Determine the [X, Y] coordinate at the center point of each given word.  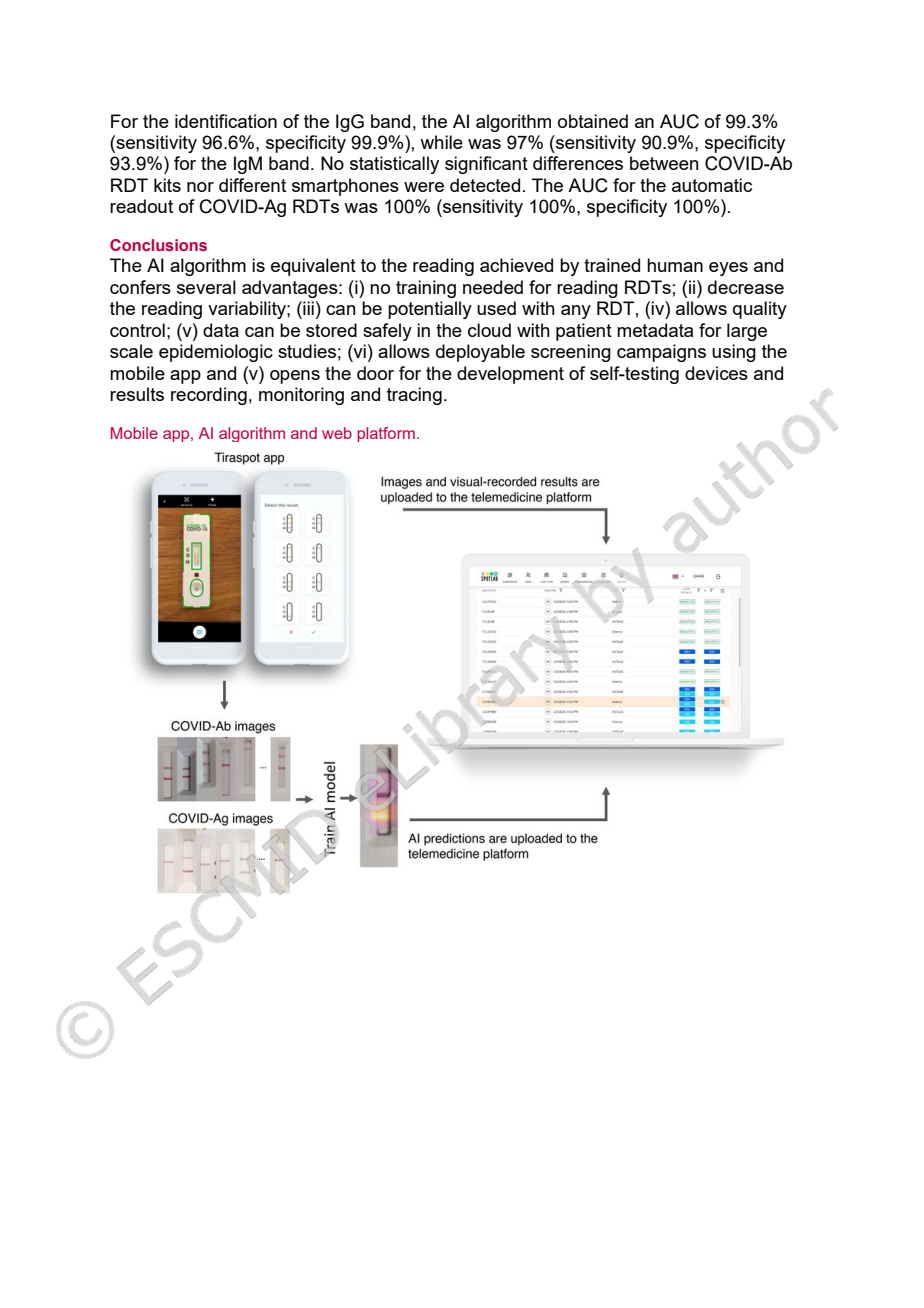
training [426, 289]
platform [386, 434]
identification [226, 121]
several [206, 287]
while [441, 142]
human [675, 265]
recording [209, 396]
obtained [593, 121]
